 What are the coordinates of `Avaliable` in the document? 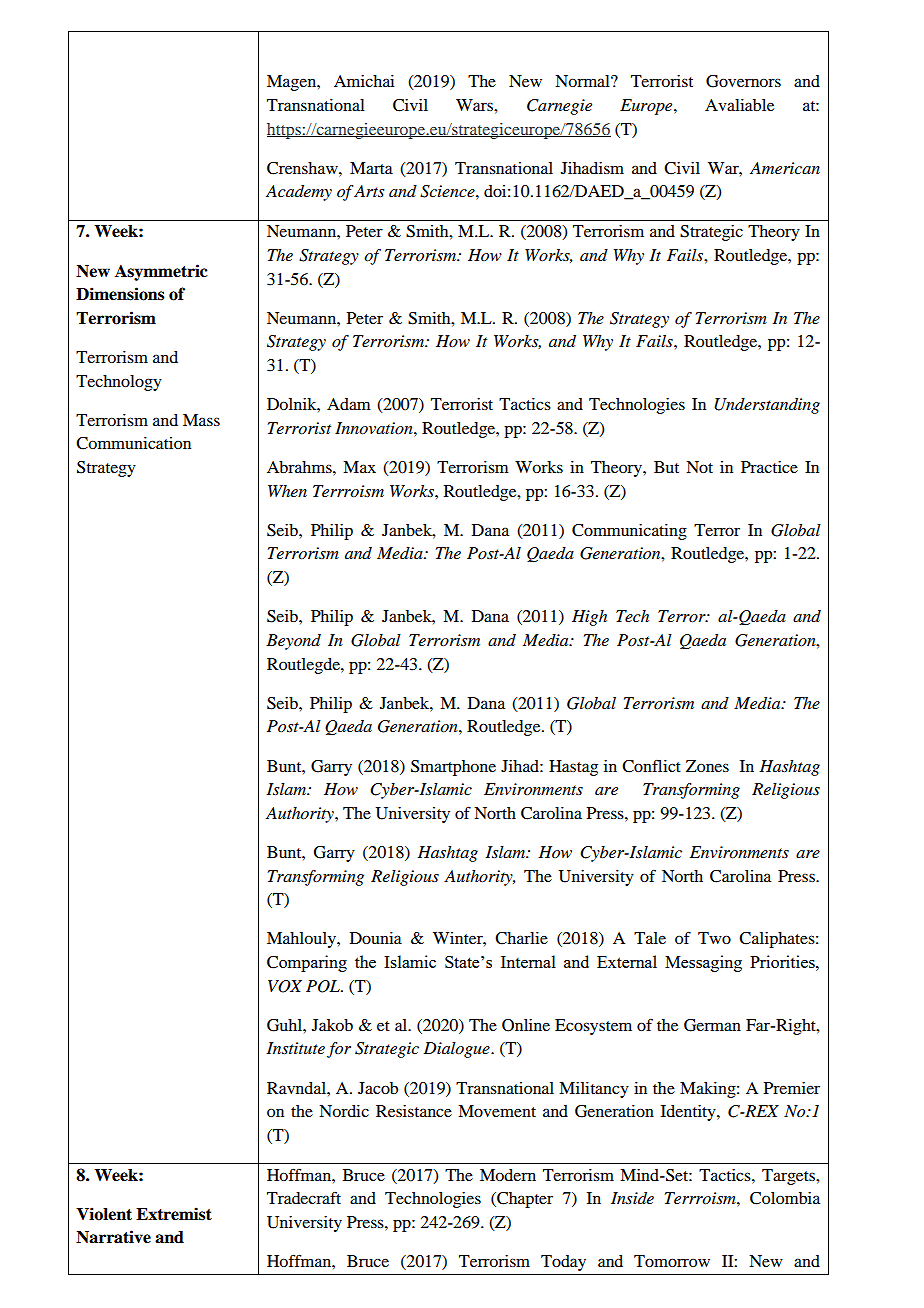 It's located at (739, 105).
